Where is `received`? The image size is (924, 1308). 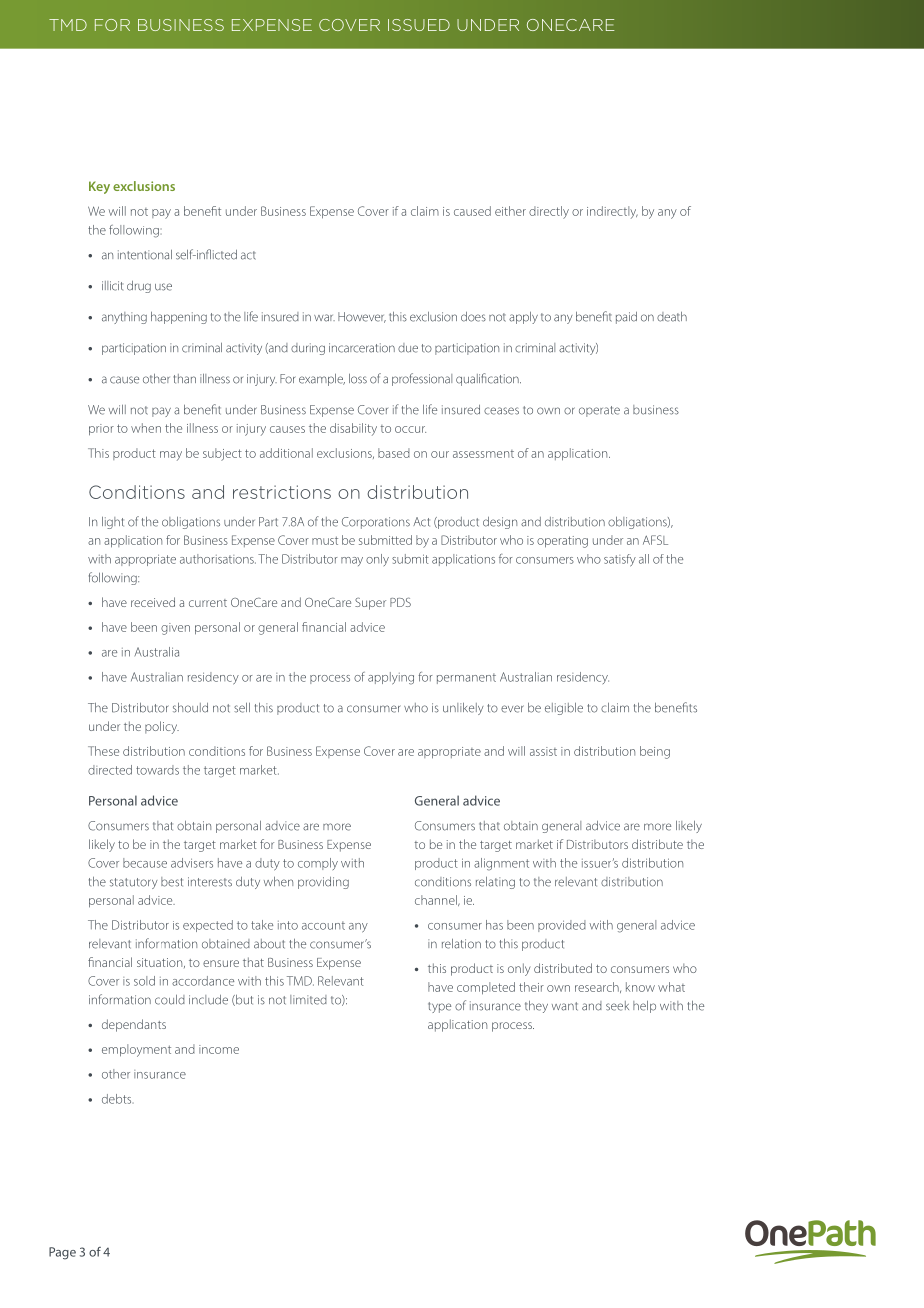 received is located at coordinates (153, 602).
